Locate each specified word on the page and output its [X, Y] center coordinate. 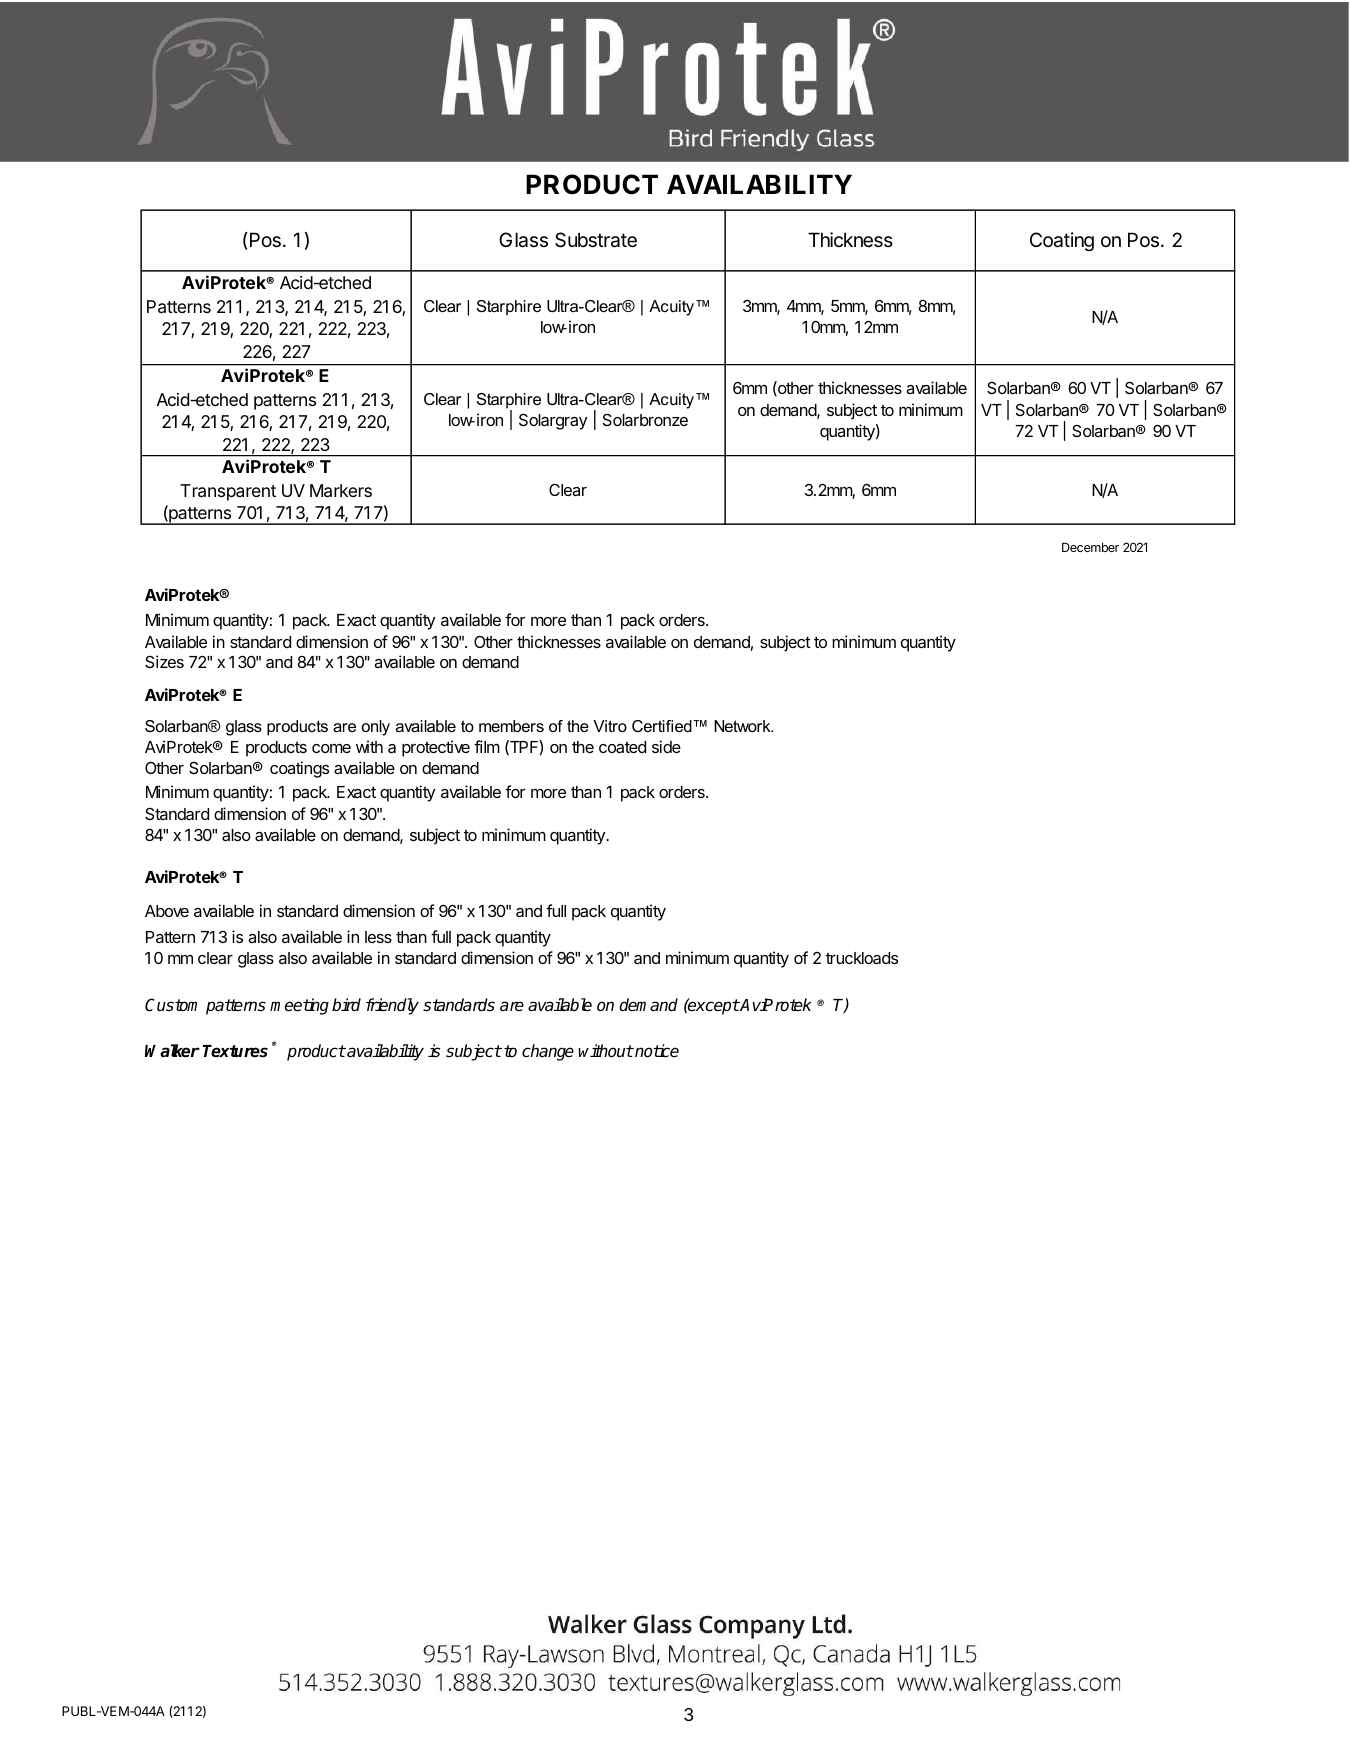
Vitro [610, 726]
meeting [299, 1006]
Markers [341, 491]
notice [656, 1051]
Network [743, 726]
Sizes [164, 661]
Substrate [596, 240]
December [1090, 547]
